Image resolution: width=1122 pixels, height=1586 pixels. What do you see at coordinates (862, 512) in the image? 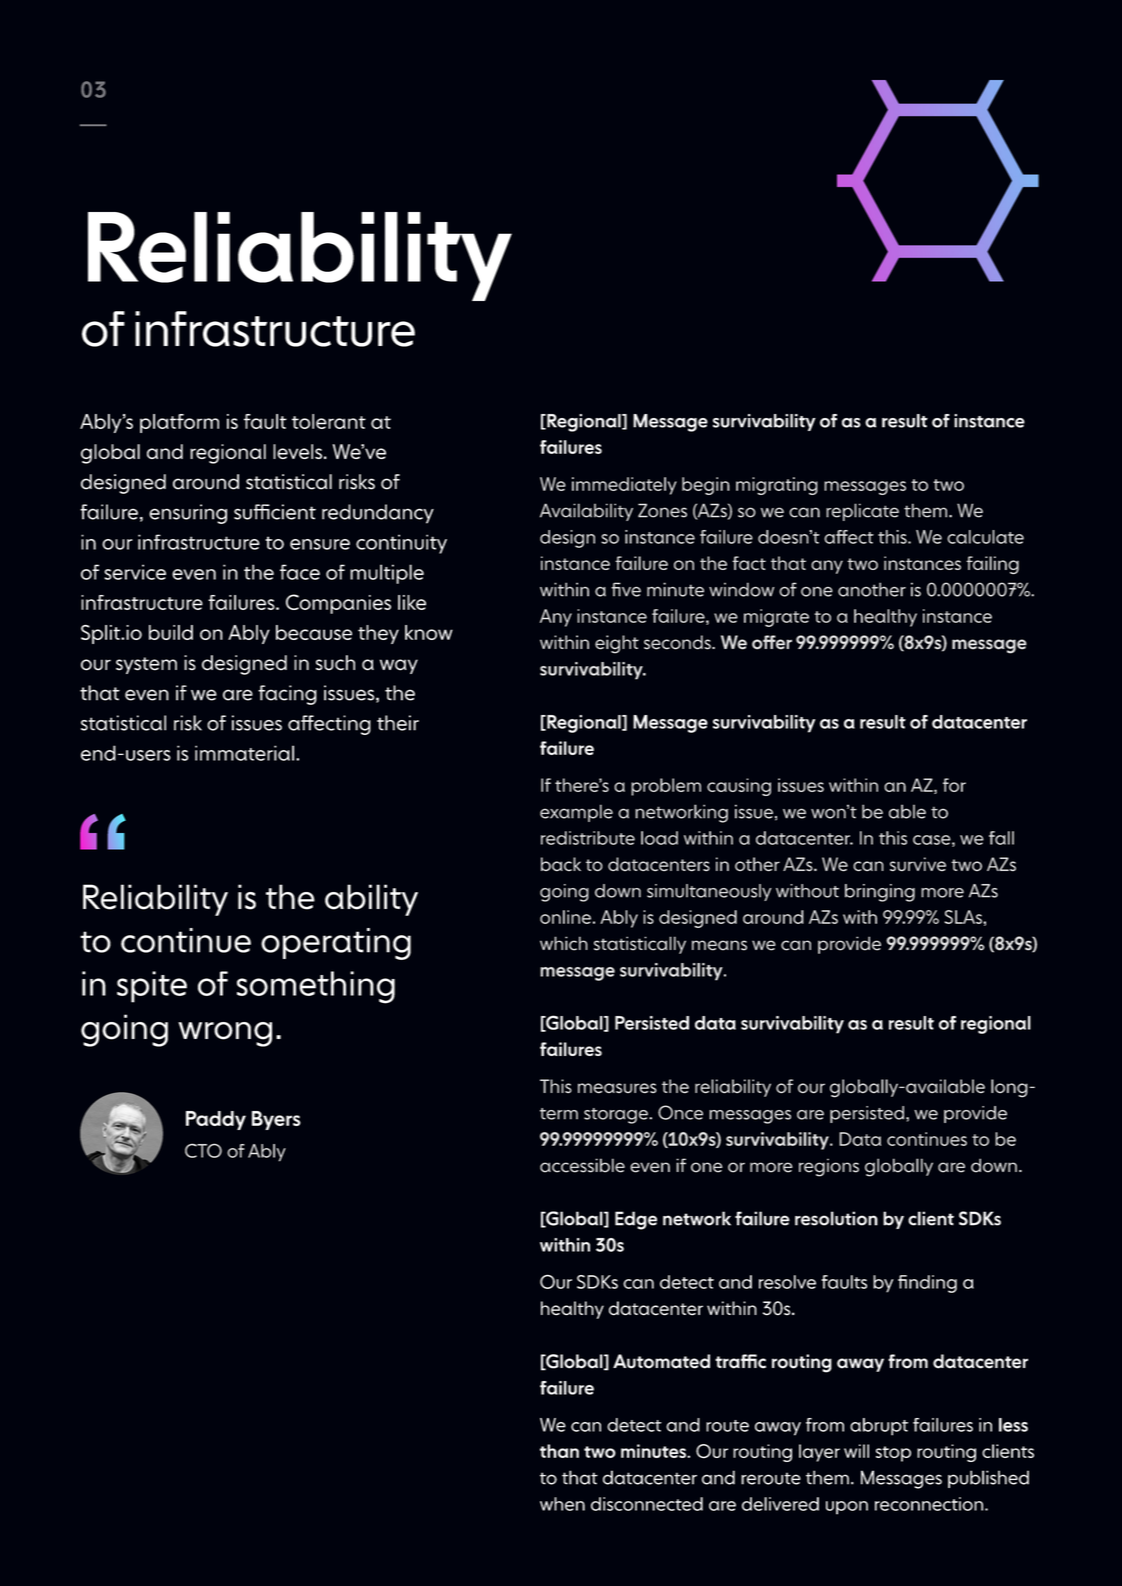
I see `replicate` at bounding box center [862, 512].
